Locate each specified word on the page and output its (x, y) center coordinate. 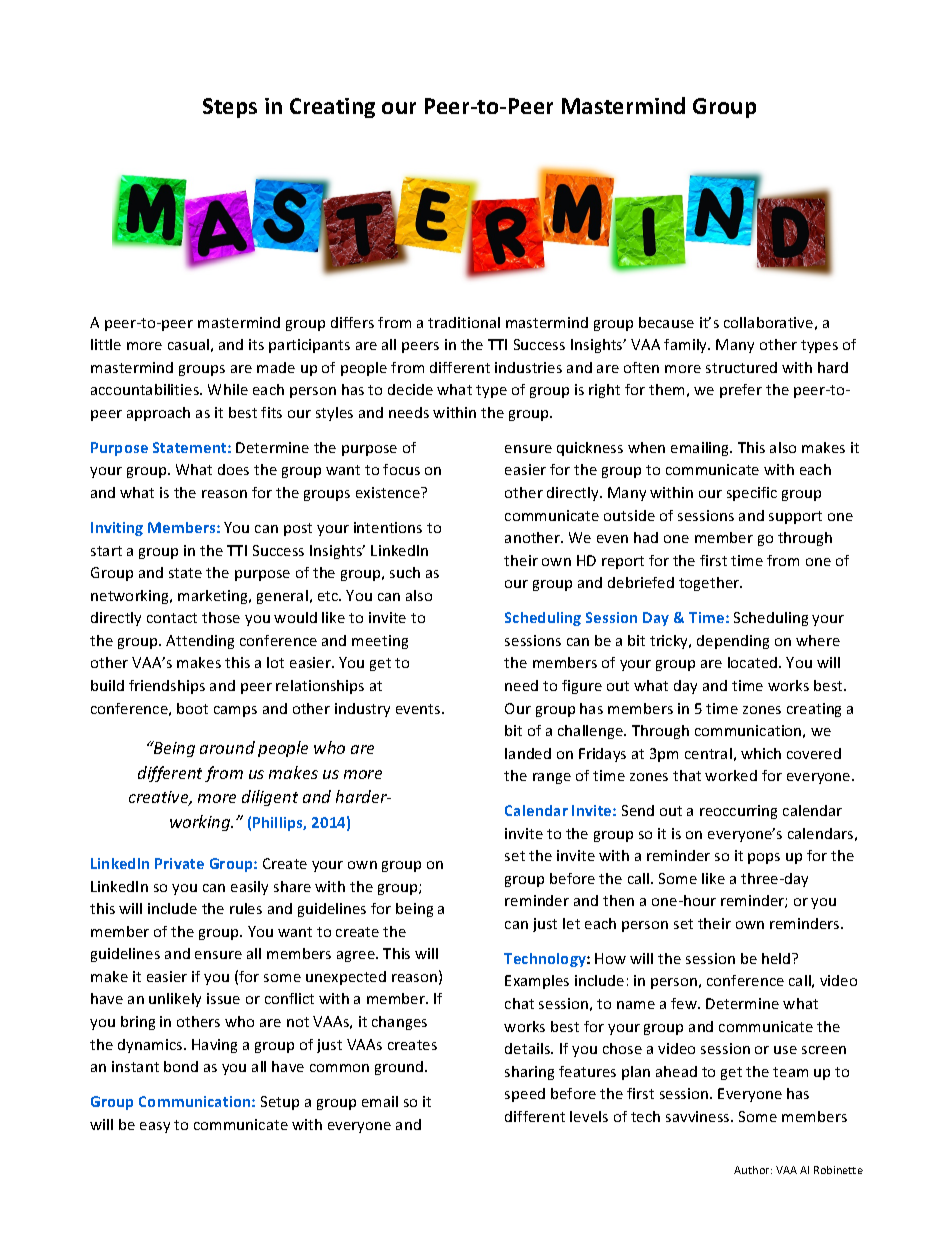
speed (525, 1095)
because (666, 322)
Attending (200, 642)
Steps (230, 108)
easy (155, 1127)
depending (733, 642)
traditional (464, 322)
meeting (380, 642)
